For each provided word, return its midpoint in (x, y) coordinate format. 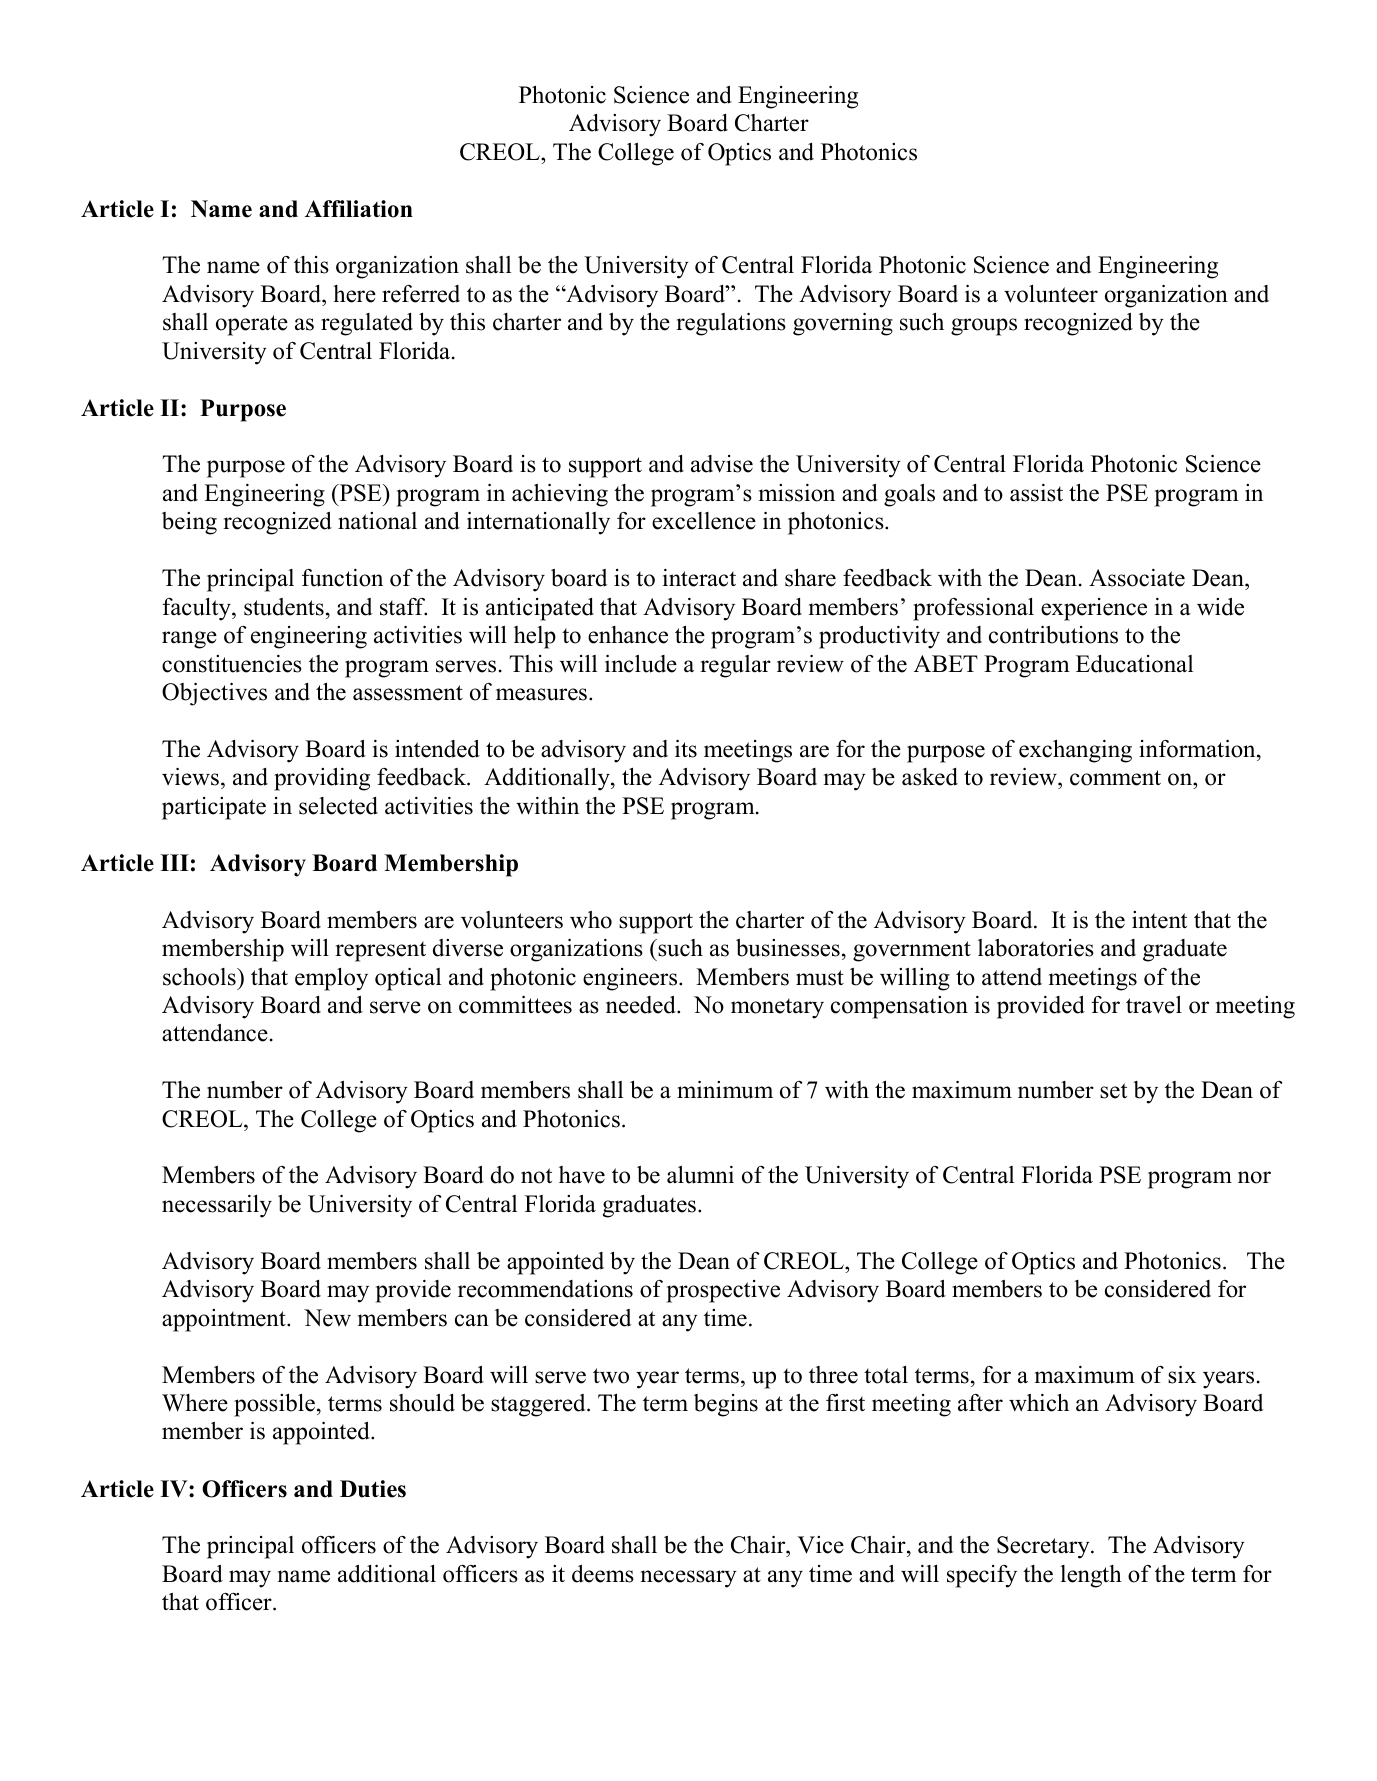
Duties (373, 1489)
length (1091, 1576)
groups (984, 327)
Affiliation (359, 209)
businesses (788, 948)
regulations (731, 324)
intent (1159, 920)
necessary (689, 1579)
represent (380, 951)
